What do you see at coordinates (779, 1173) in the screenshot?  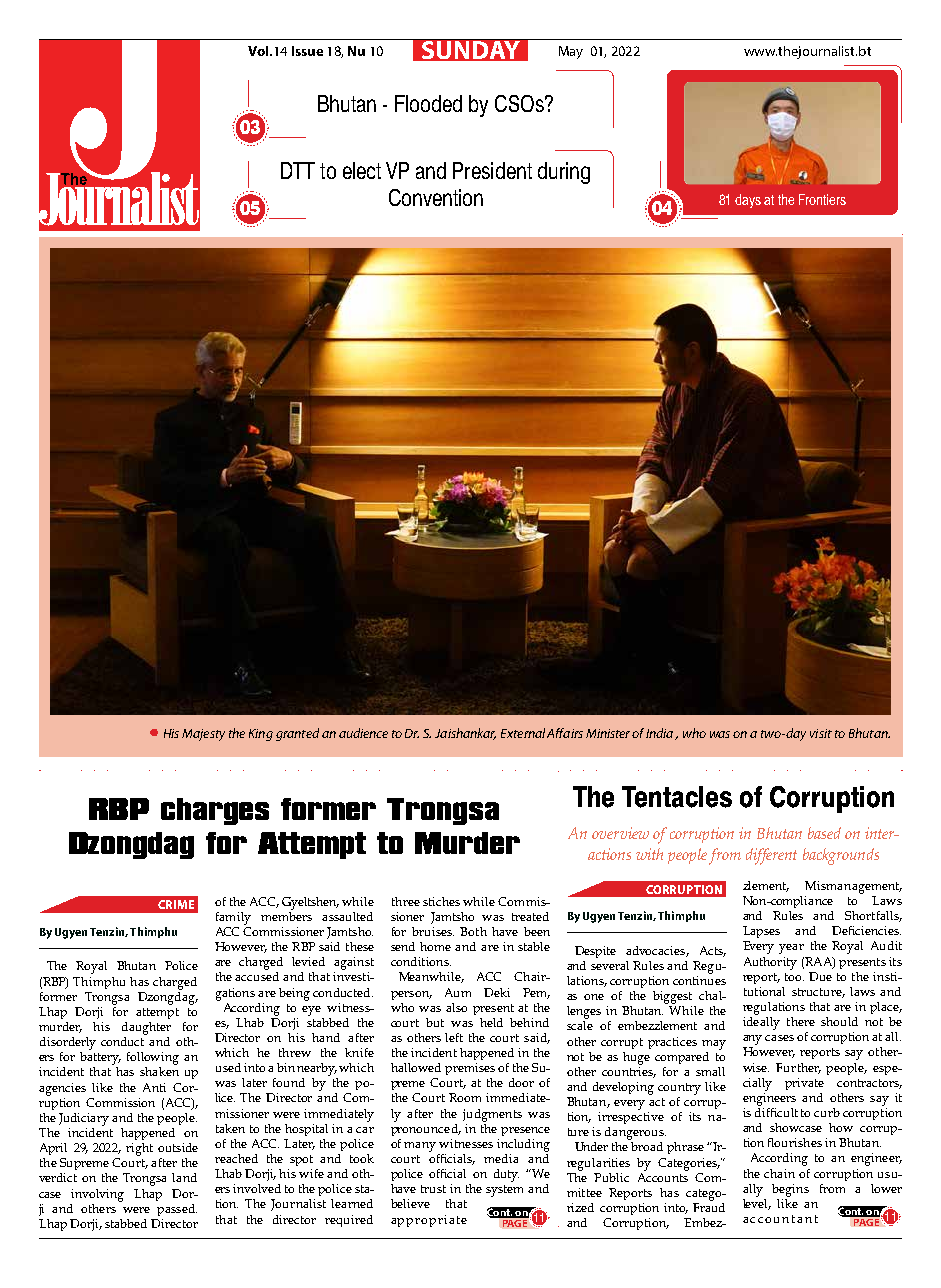 I see `chain` at bounding box center [779, 1173].
